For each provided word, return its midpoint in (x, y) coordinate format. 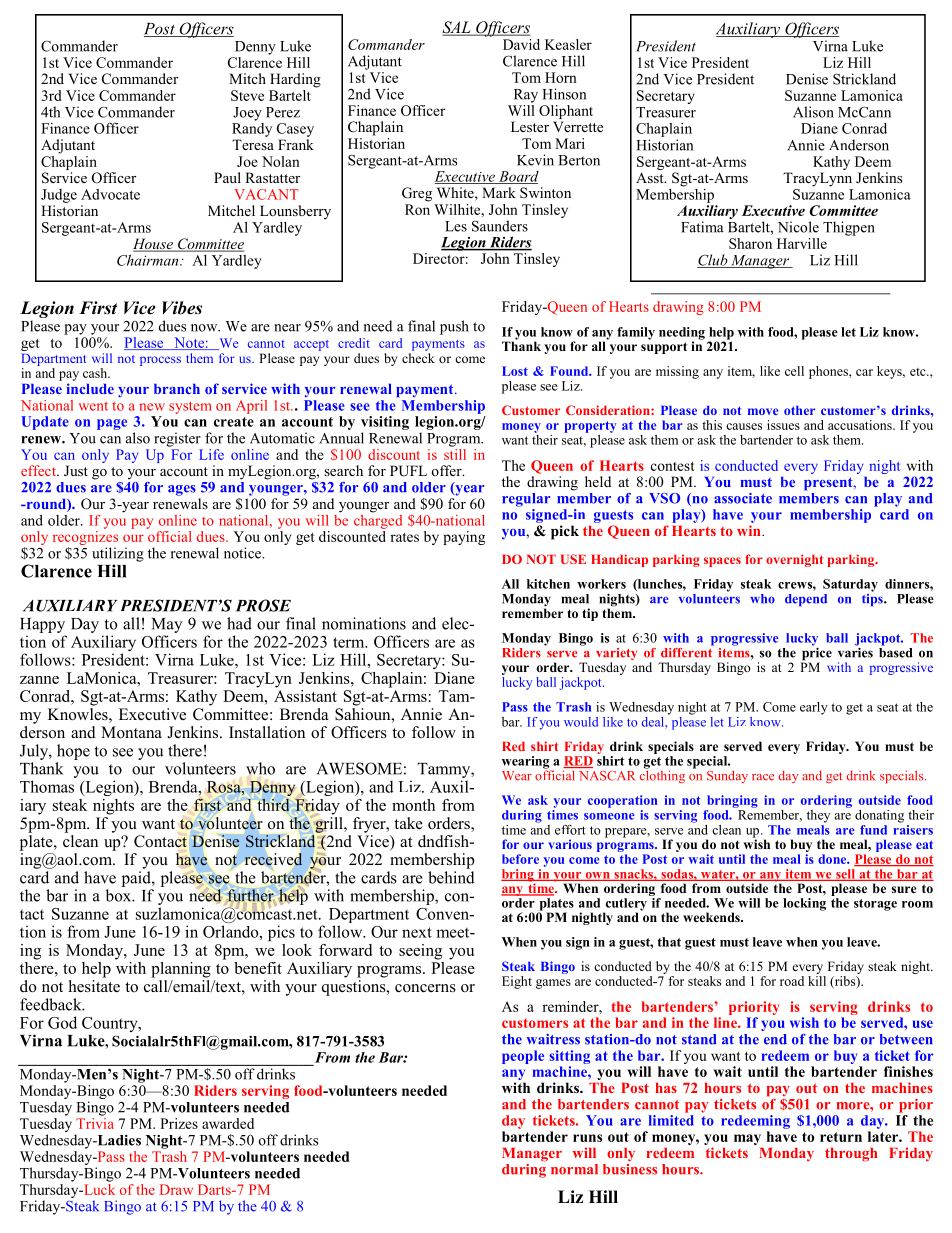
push (454, 327)
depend (806, 600)
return (841, 1137)
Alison (813, 112)
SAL (457, 28)
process (160, 361)
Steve (247, 95)
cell (794, 371)
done (833, 859)
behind (451, 877)
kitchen (548, 584)
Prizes (179, 1123)
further (251, 896)
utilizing (118, 554)
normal (574, 1169)
